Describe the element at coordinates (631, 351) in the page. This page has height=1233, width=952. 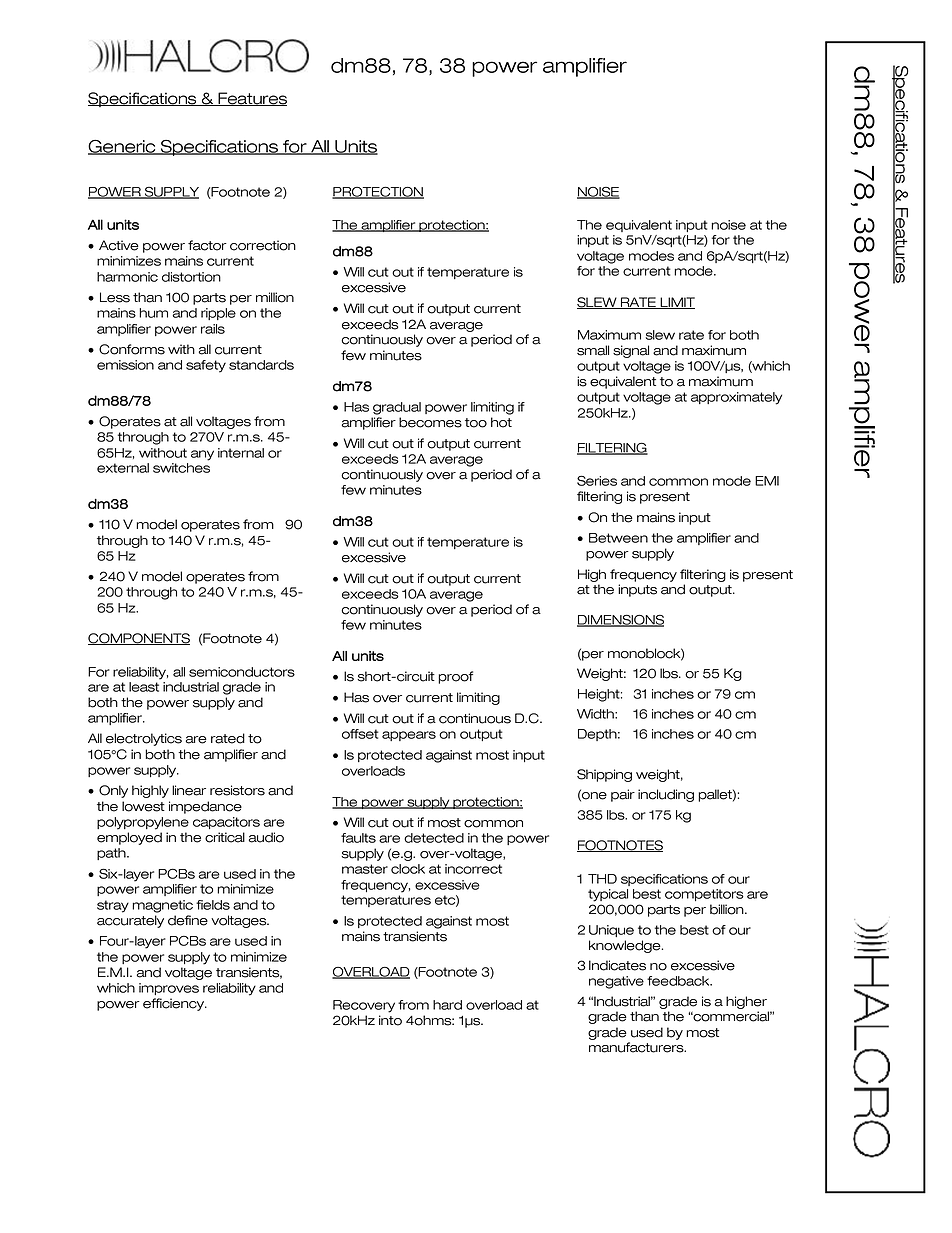
I see `signal` at that location.
